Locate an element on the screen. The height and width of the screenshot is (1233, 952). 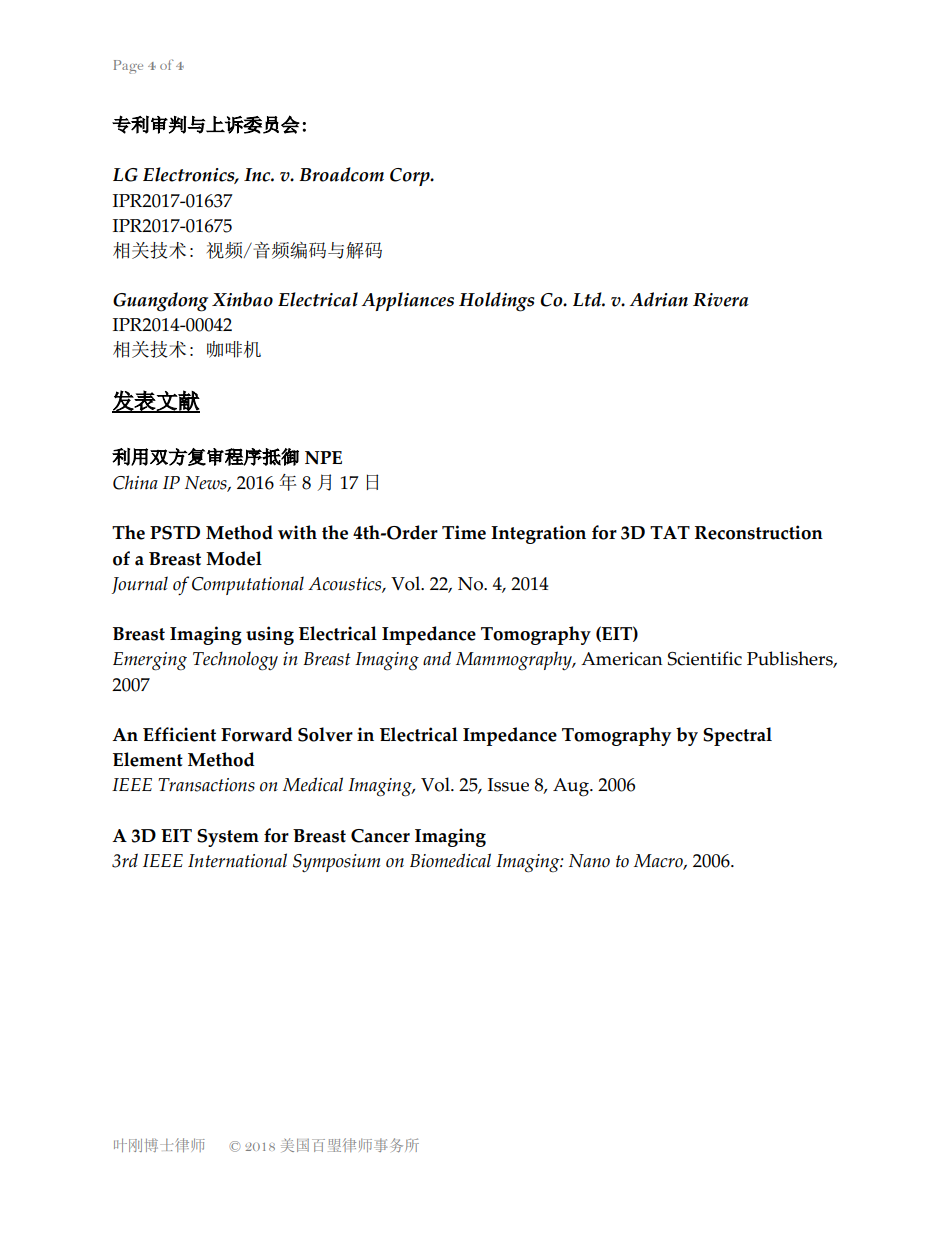
Reconstruction is located at coordinates (759, 532).
